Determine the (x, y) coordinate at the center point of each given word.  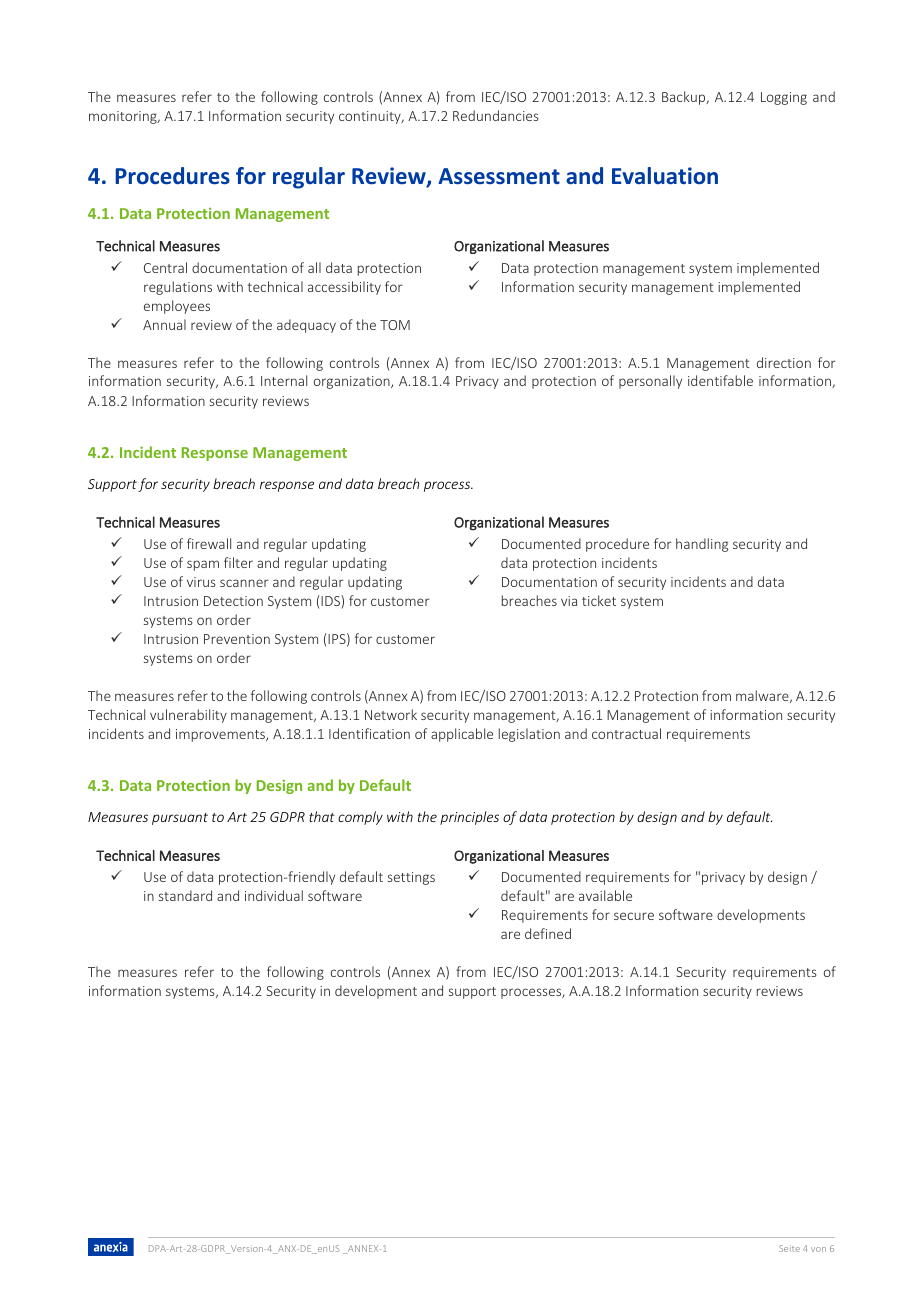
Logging (784, 98)
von (818, 1249)
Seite (789, 1248)
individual (274, 895)
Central (165, 267)
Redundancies (496, 115)
